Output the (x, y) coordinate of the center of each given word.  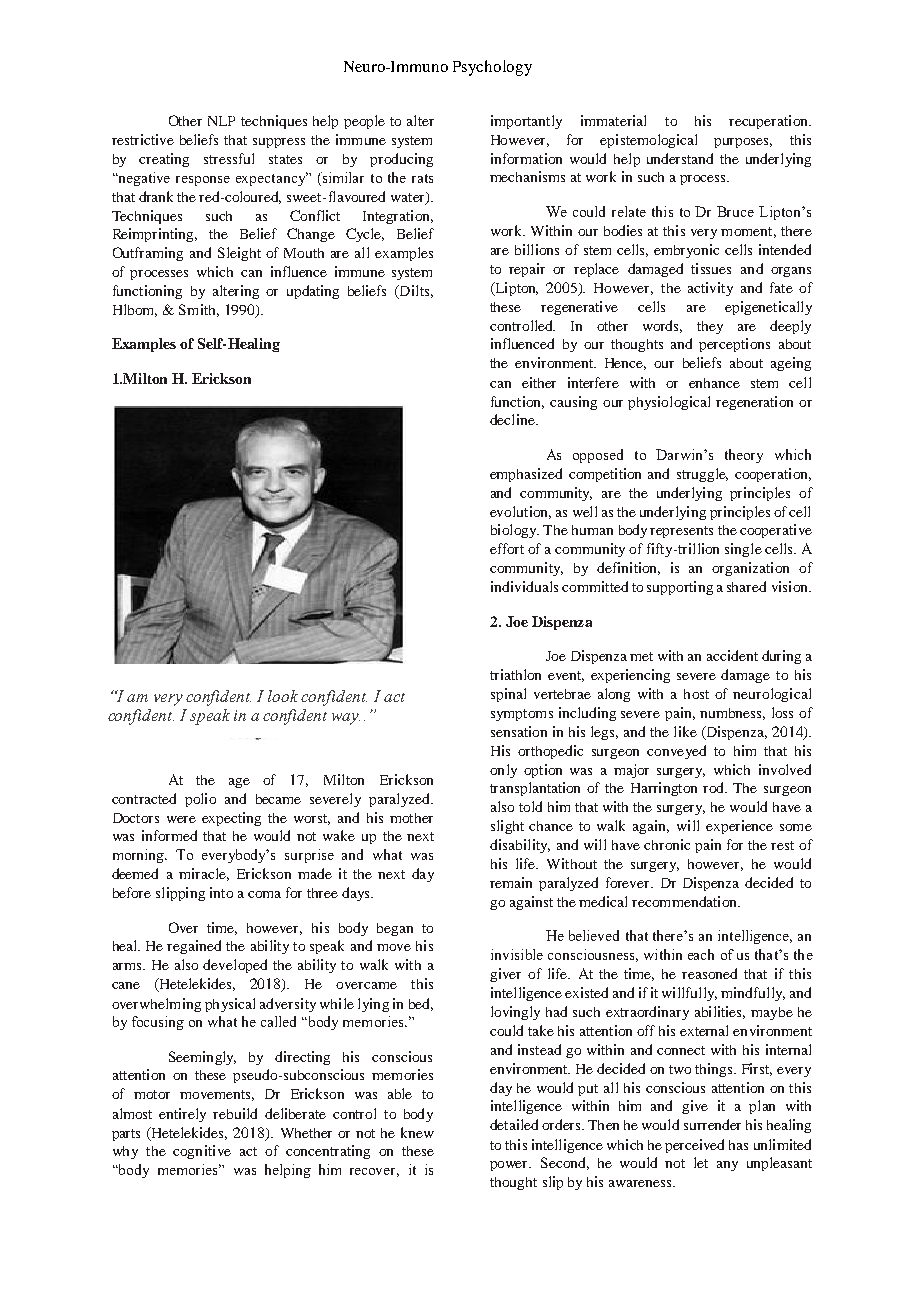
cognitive (202, 1152)
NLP (221, 121)
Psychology (492, 68)
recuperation (769, 122)
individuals (524, 586)
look (283, 696)
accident (732, 655)
